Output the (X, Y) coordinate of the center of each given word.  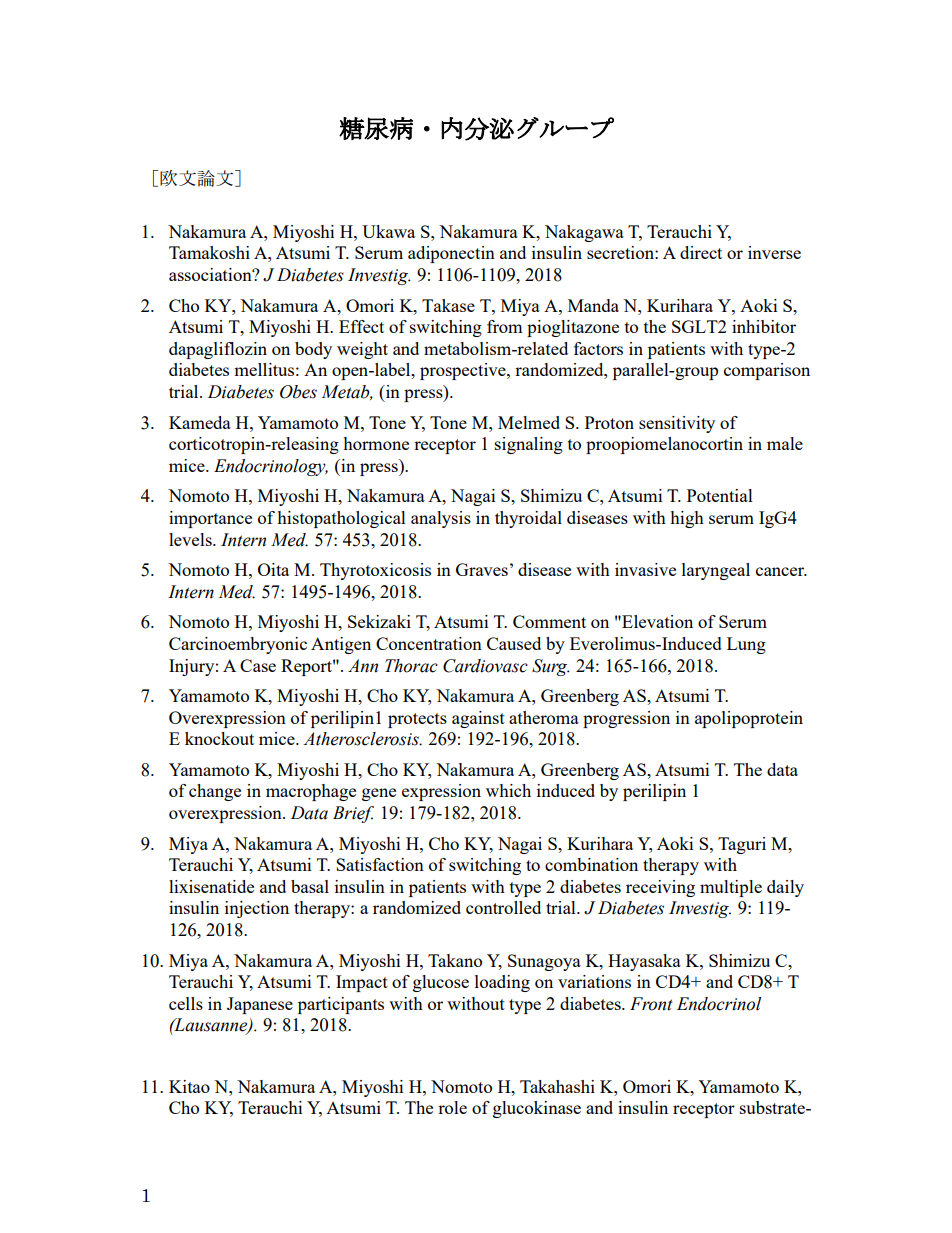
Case (258, 665)
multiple (731, 888)
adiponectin (451, 254)
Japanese (260, 1005)
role (452, 1107)
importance (210, 519)
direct (701, 252)
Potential (720, 495)
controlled (503, 907)
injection (257, 909)
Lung (746, 645)
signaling (529, 445)
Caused (514, 643)
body (313, 350)
